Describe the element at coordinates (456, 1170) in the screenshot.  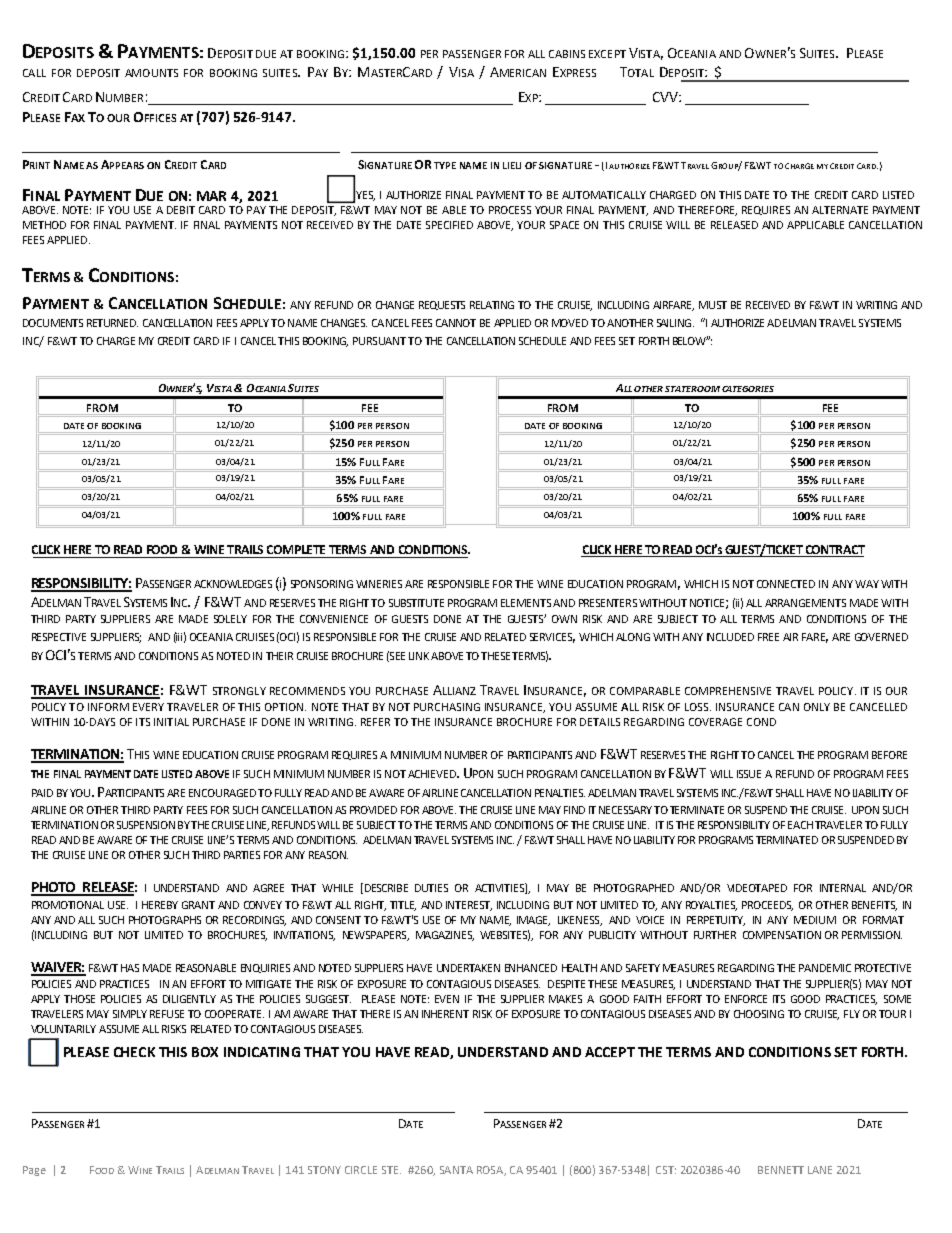
I see `SANTA` at that location.
